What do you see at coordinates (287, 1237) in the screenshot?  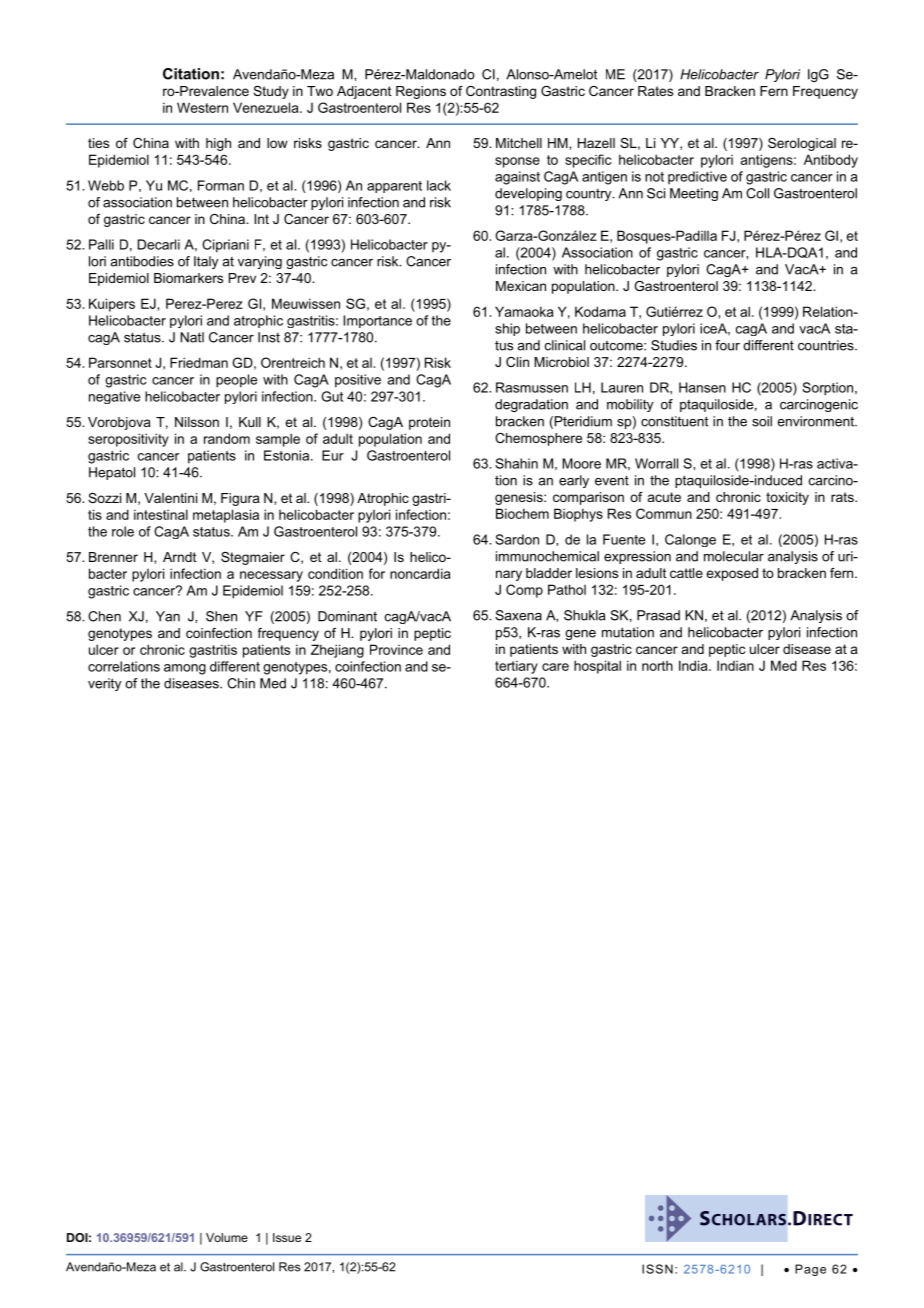 I see `Issue` at bounding box center [287, 1237].
